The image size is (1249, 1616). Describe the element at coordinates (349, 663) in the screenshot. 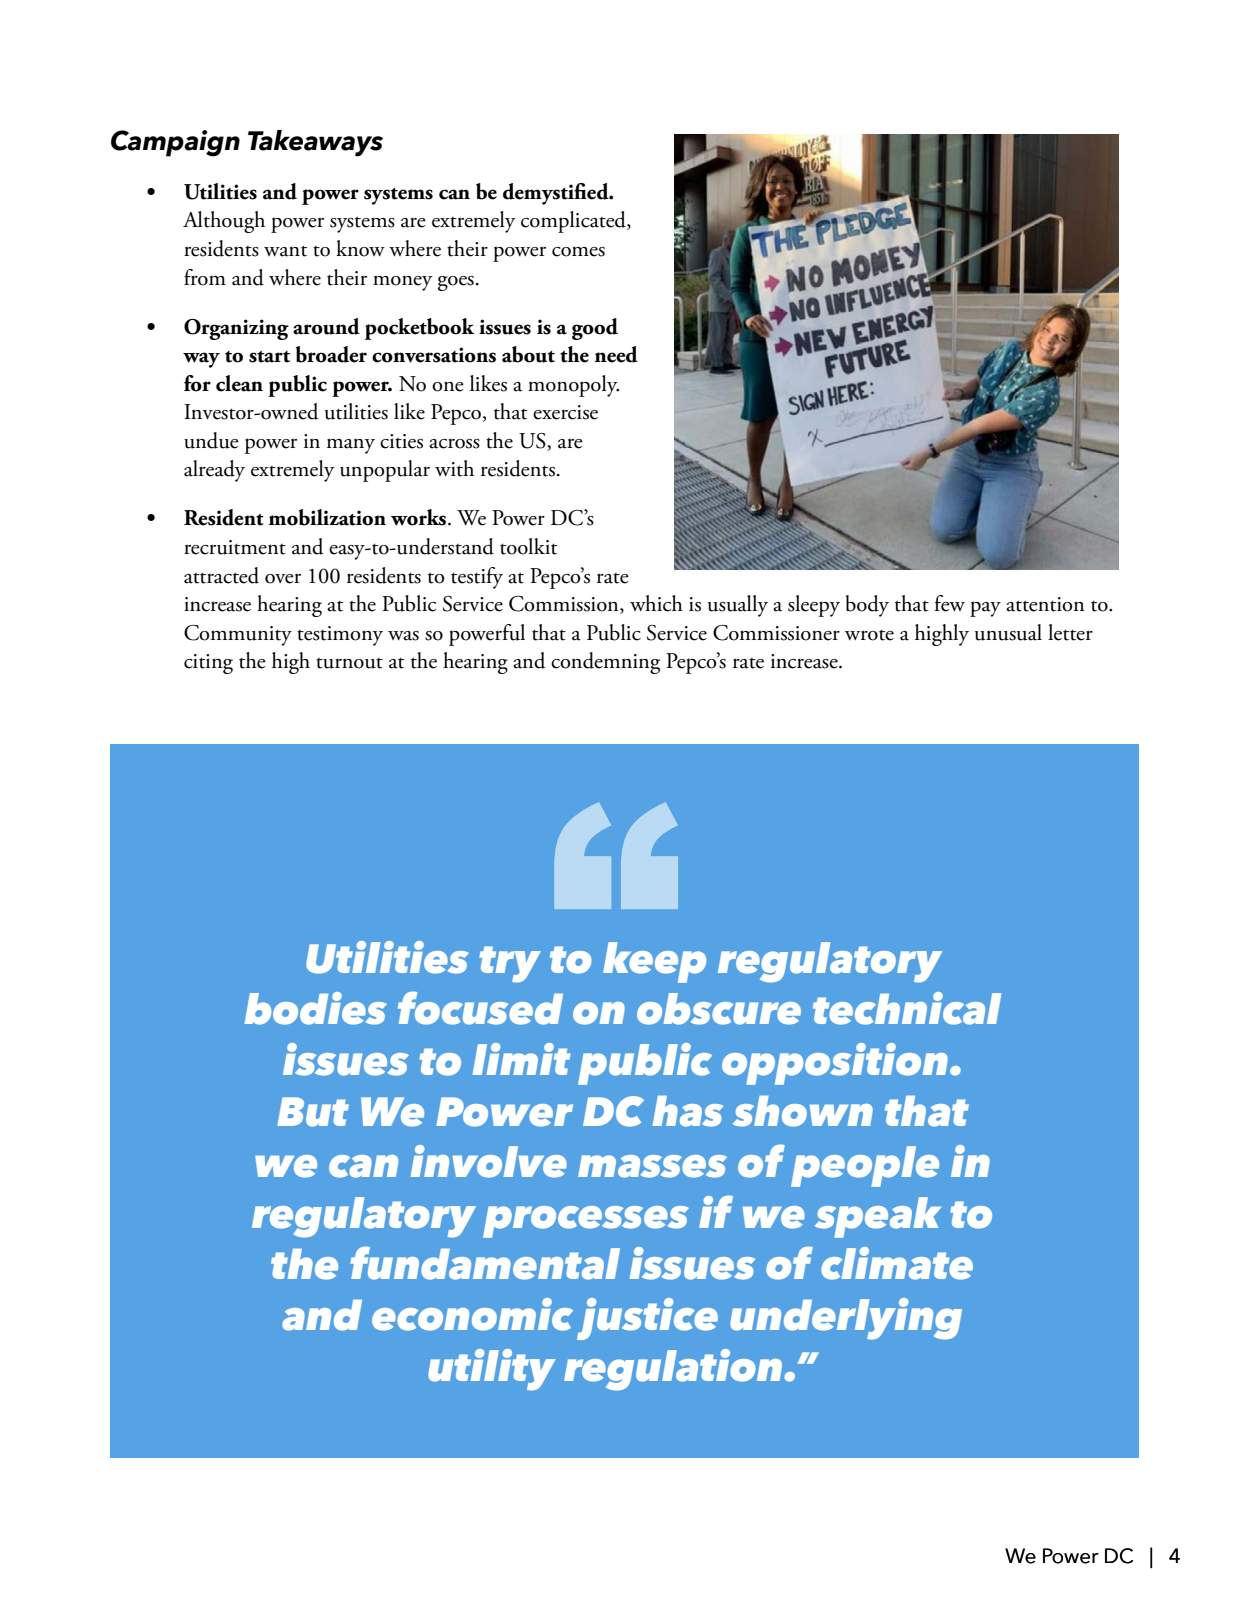

I see `turnout` at that location.
